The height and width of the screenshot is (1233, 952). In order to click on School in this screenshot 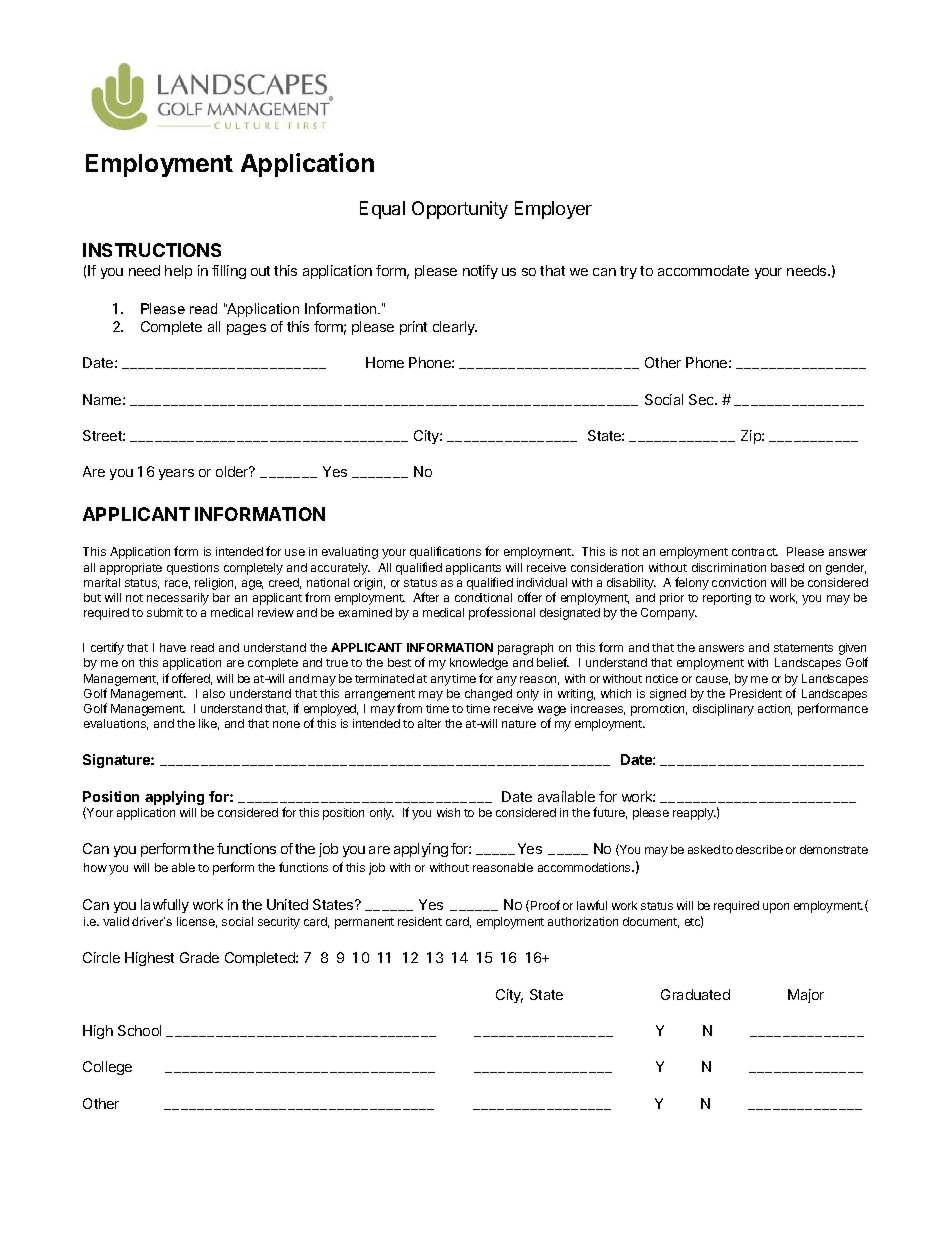, I will do `click(139, 1030)`.
